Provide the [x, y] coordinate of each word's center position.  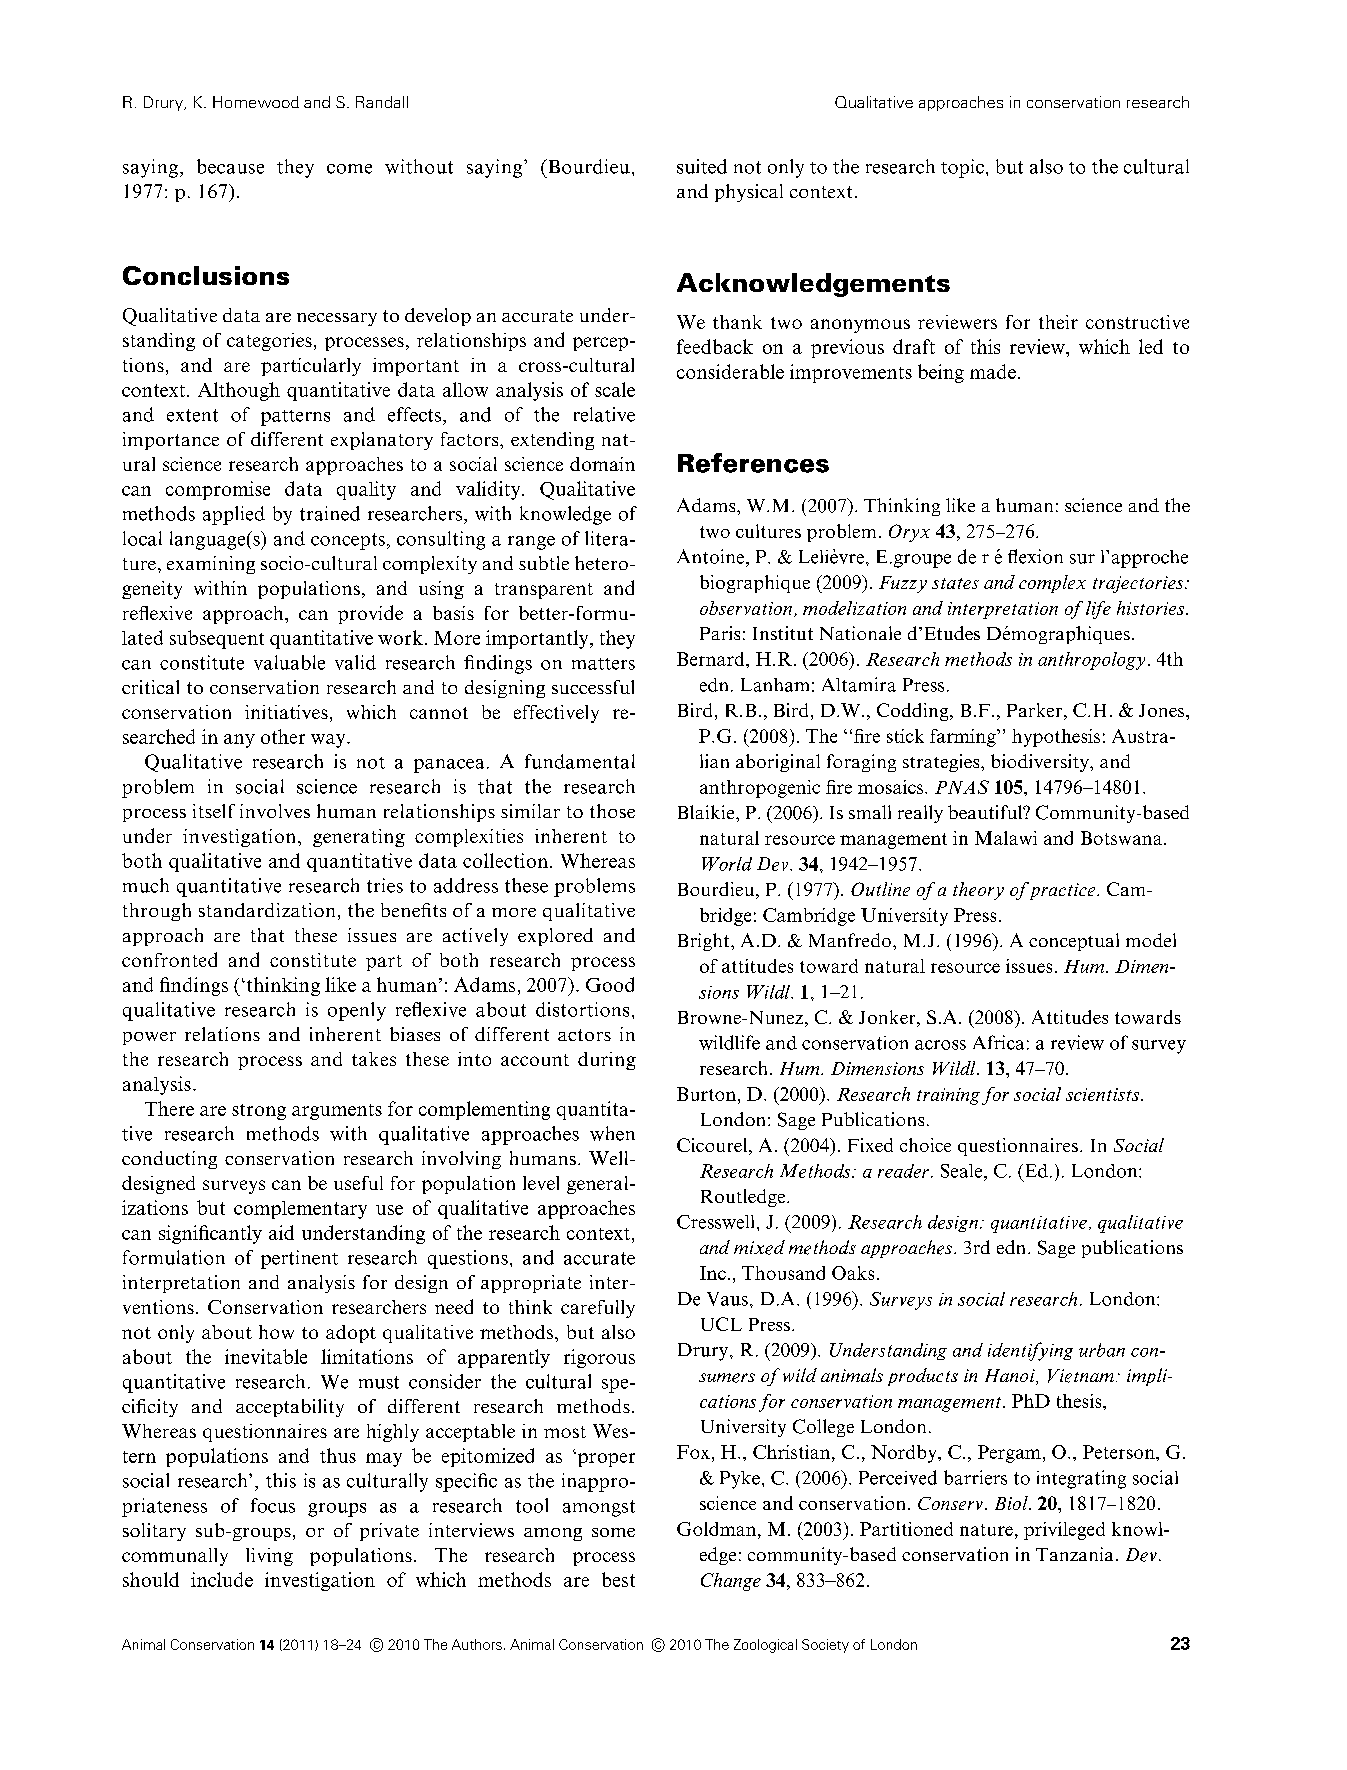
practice [1063, 891]
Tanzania [1074, 1554]
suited [702, 166]
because [230, 166]
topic [962, 168]
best [618, 1579]
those [612, 811]
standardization [267, 910]
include [222, 1579]
